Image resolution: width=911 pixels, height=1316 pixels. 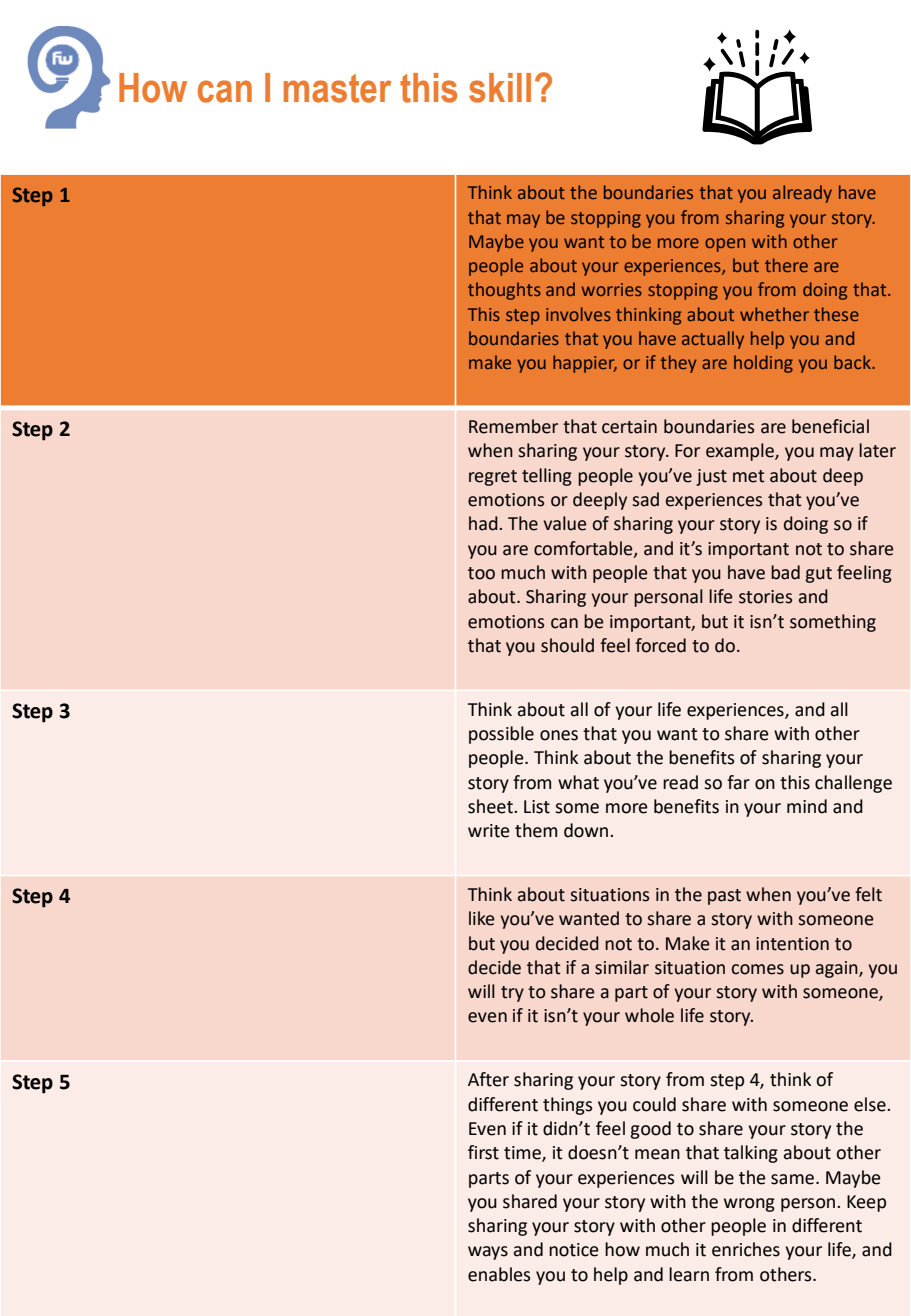 What do you see at coordinates (786, 265) in the image?
I see `there` at bounding box center [786, 265].
